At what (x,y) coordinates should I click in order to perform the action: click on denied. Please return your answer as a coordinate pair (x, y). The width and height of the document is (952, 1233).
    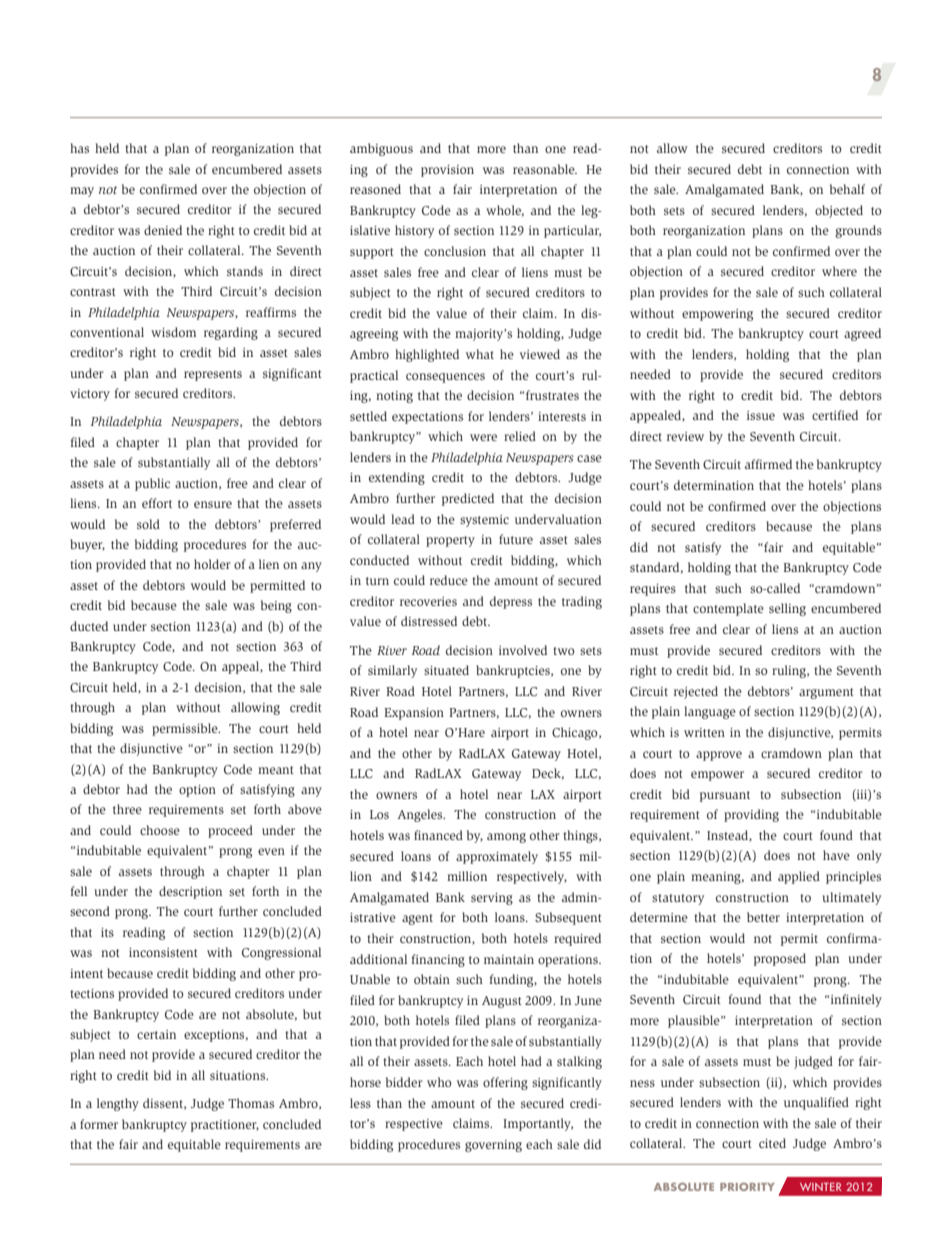
    Looking at the image, I should click on (163, 230).
